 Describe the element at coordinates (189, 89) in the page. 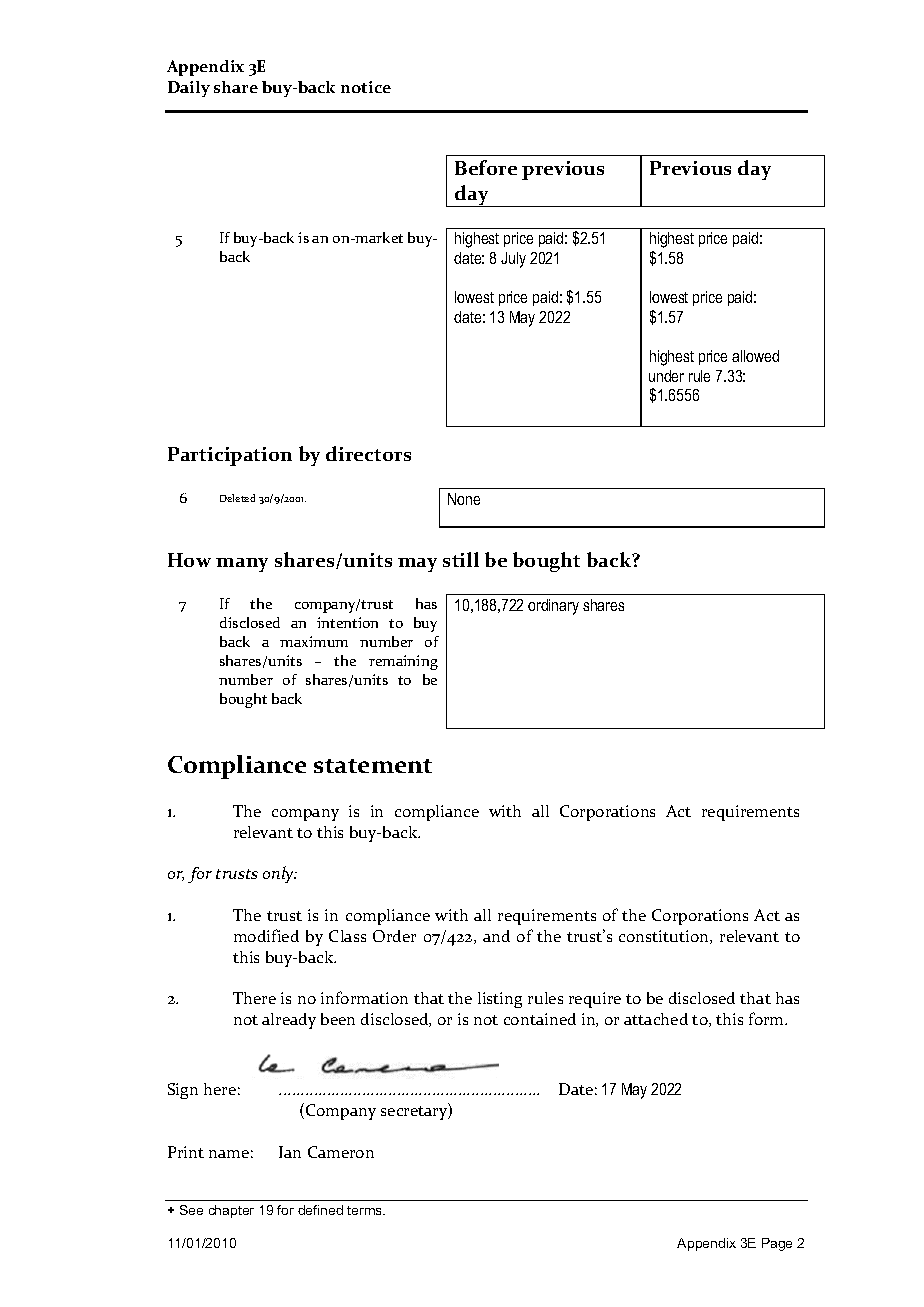

I see `Daily` at that location.
